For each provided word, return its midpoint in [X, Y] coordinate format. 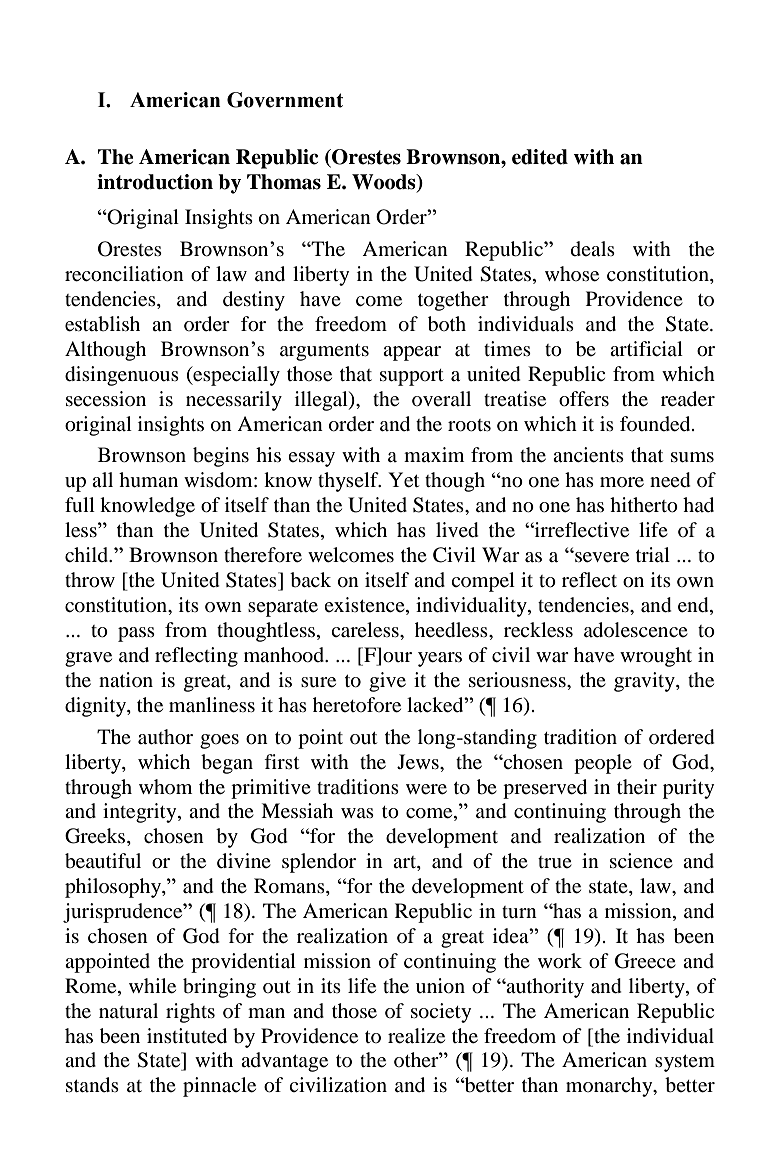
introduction [155, 182]
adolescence [636, 630]
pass [136, 634]
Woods [385, 183]
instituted [187, 1036]
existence [365, 606]
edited [540, 157]
